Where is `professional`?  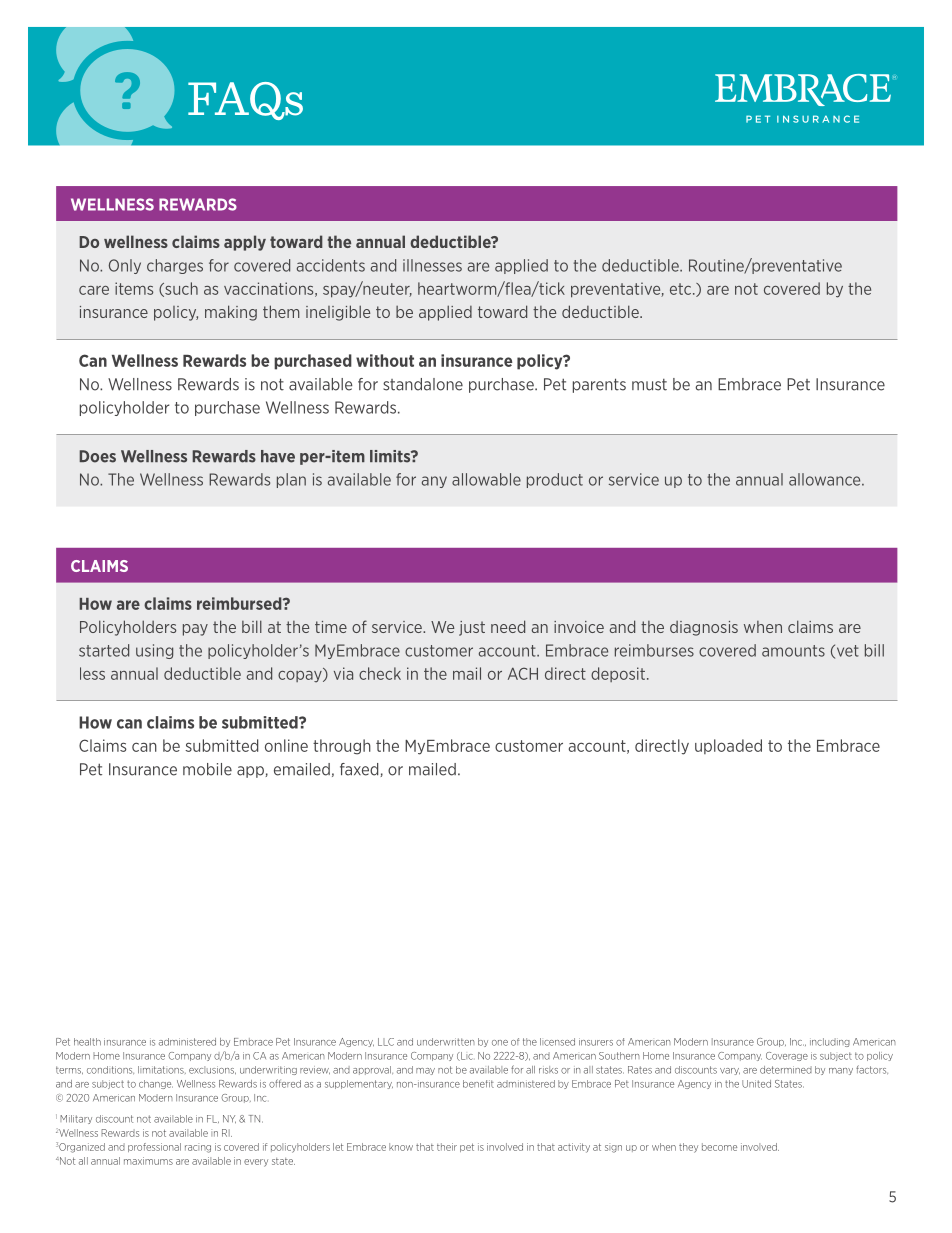 professional is located at coordinates (154, 1147).
